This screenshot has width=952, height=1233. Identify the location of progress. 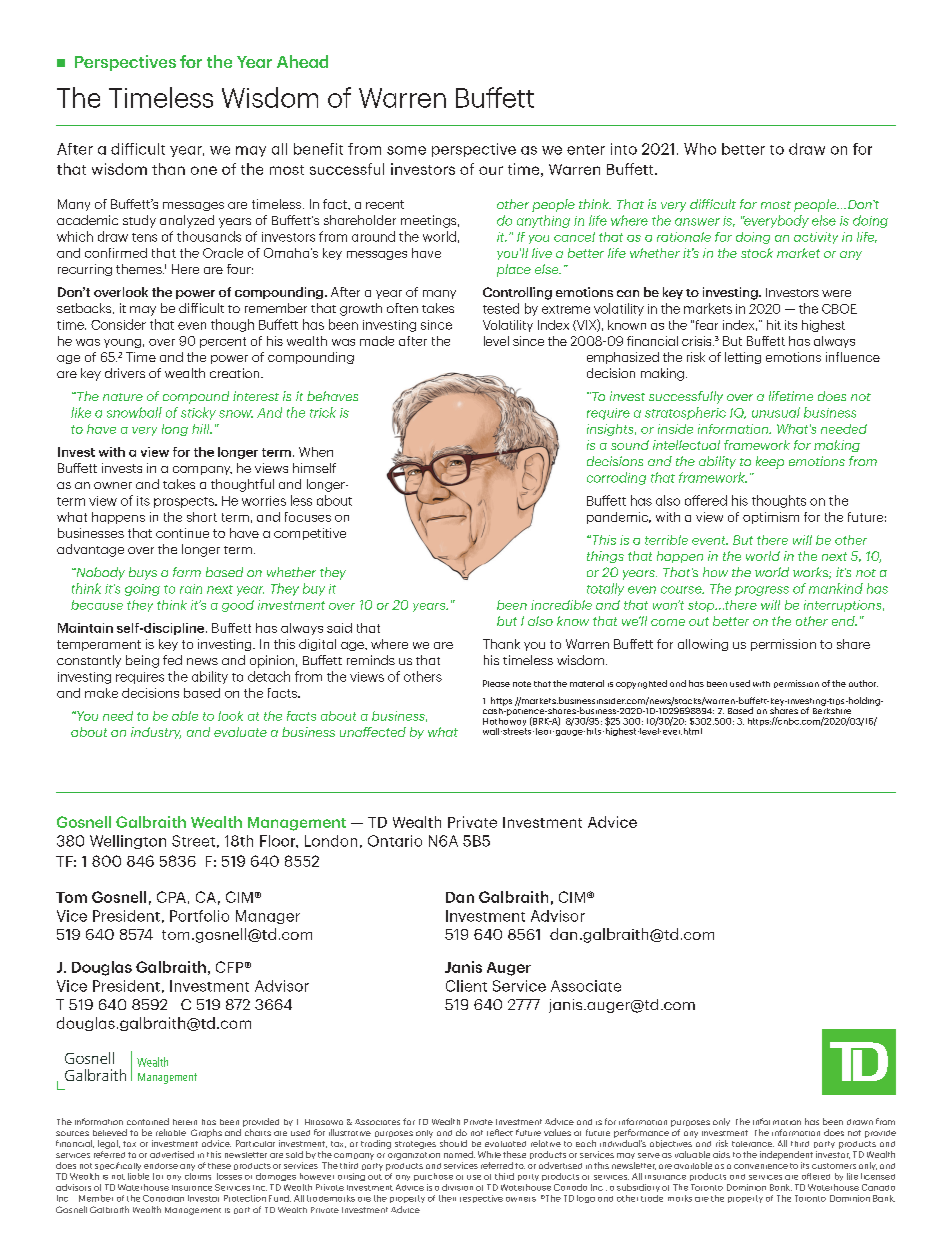
(762, 591).
